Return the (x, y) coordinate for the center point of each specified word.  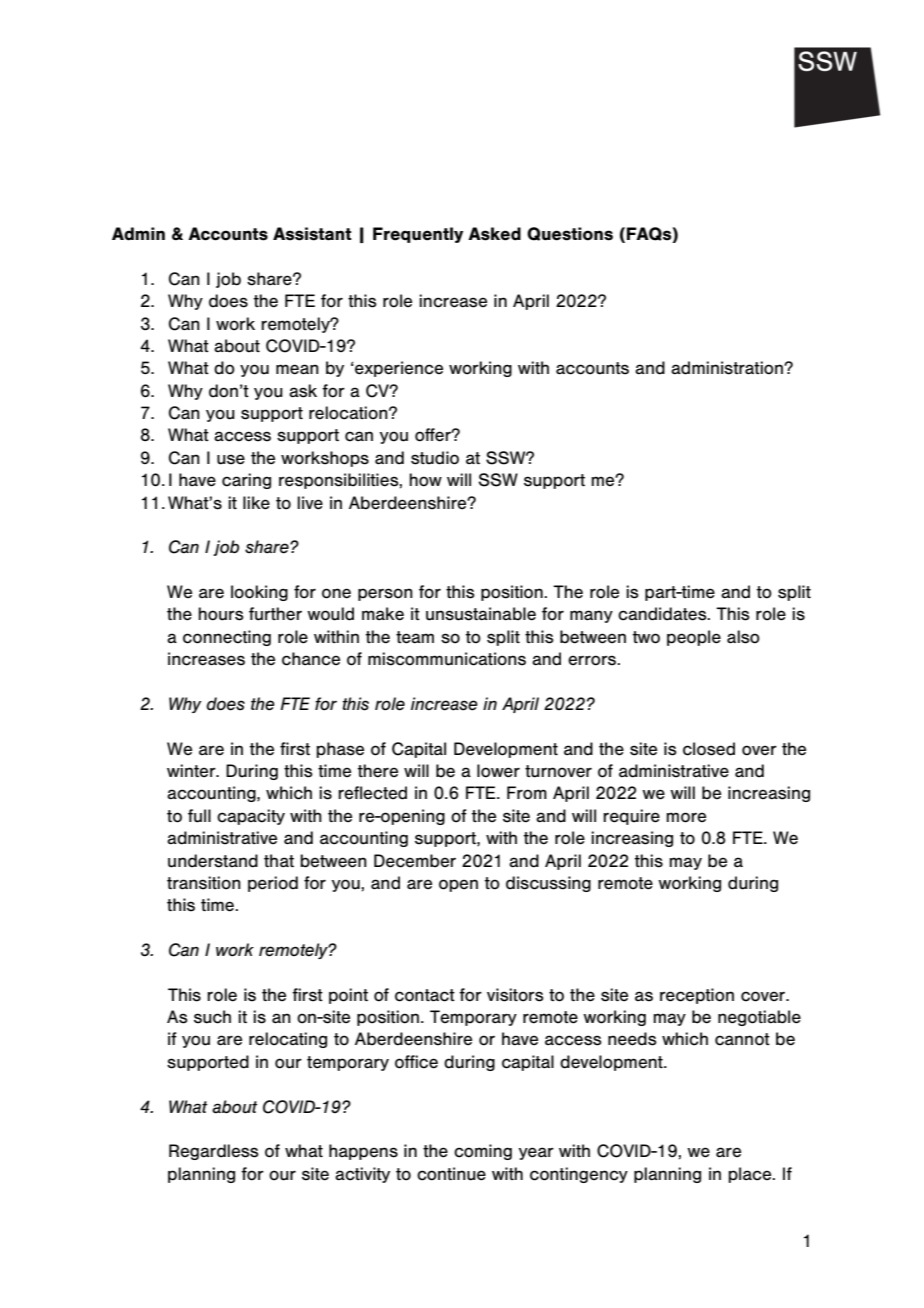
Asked (494, 234)
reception (697, 996)
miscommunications (447, 659)
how (425, 480)
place (751, 1175)
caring (246, 481)
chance (311, 659)
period (273, 884)
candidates (663, 614)
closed (709, 749)
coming (483, 1152)
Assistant (312, 234)
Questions (570, 234)
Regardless (214, 1152)
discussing (548, 884)
